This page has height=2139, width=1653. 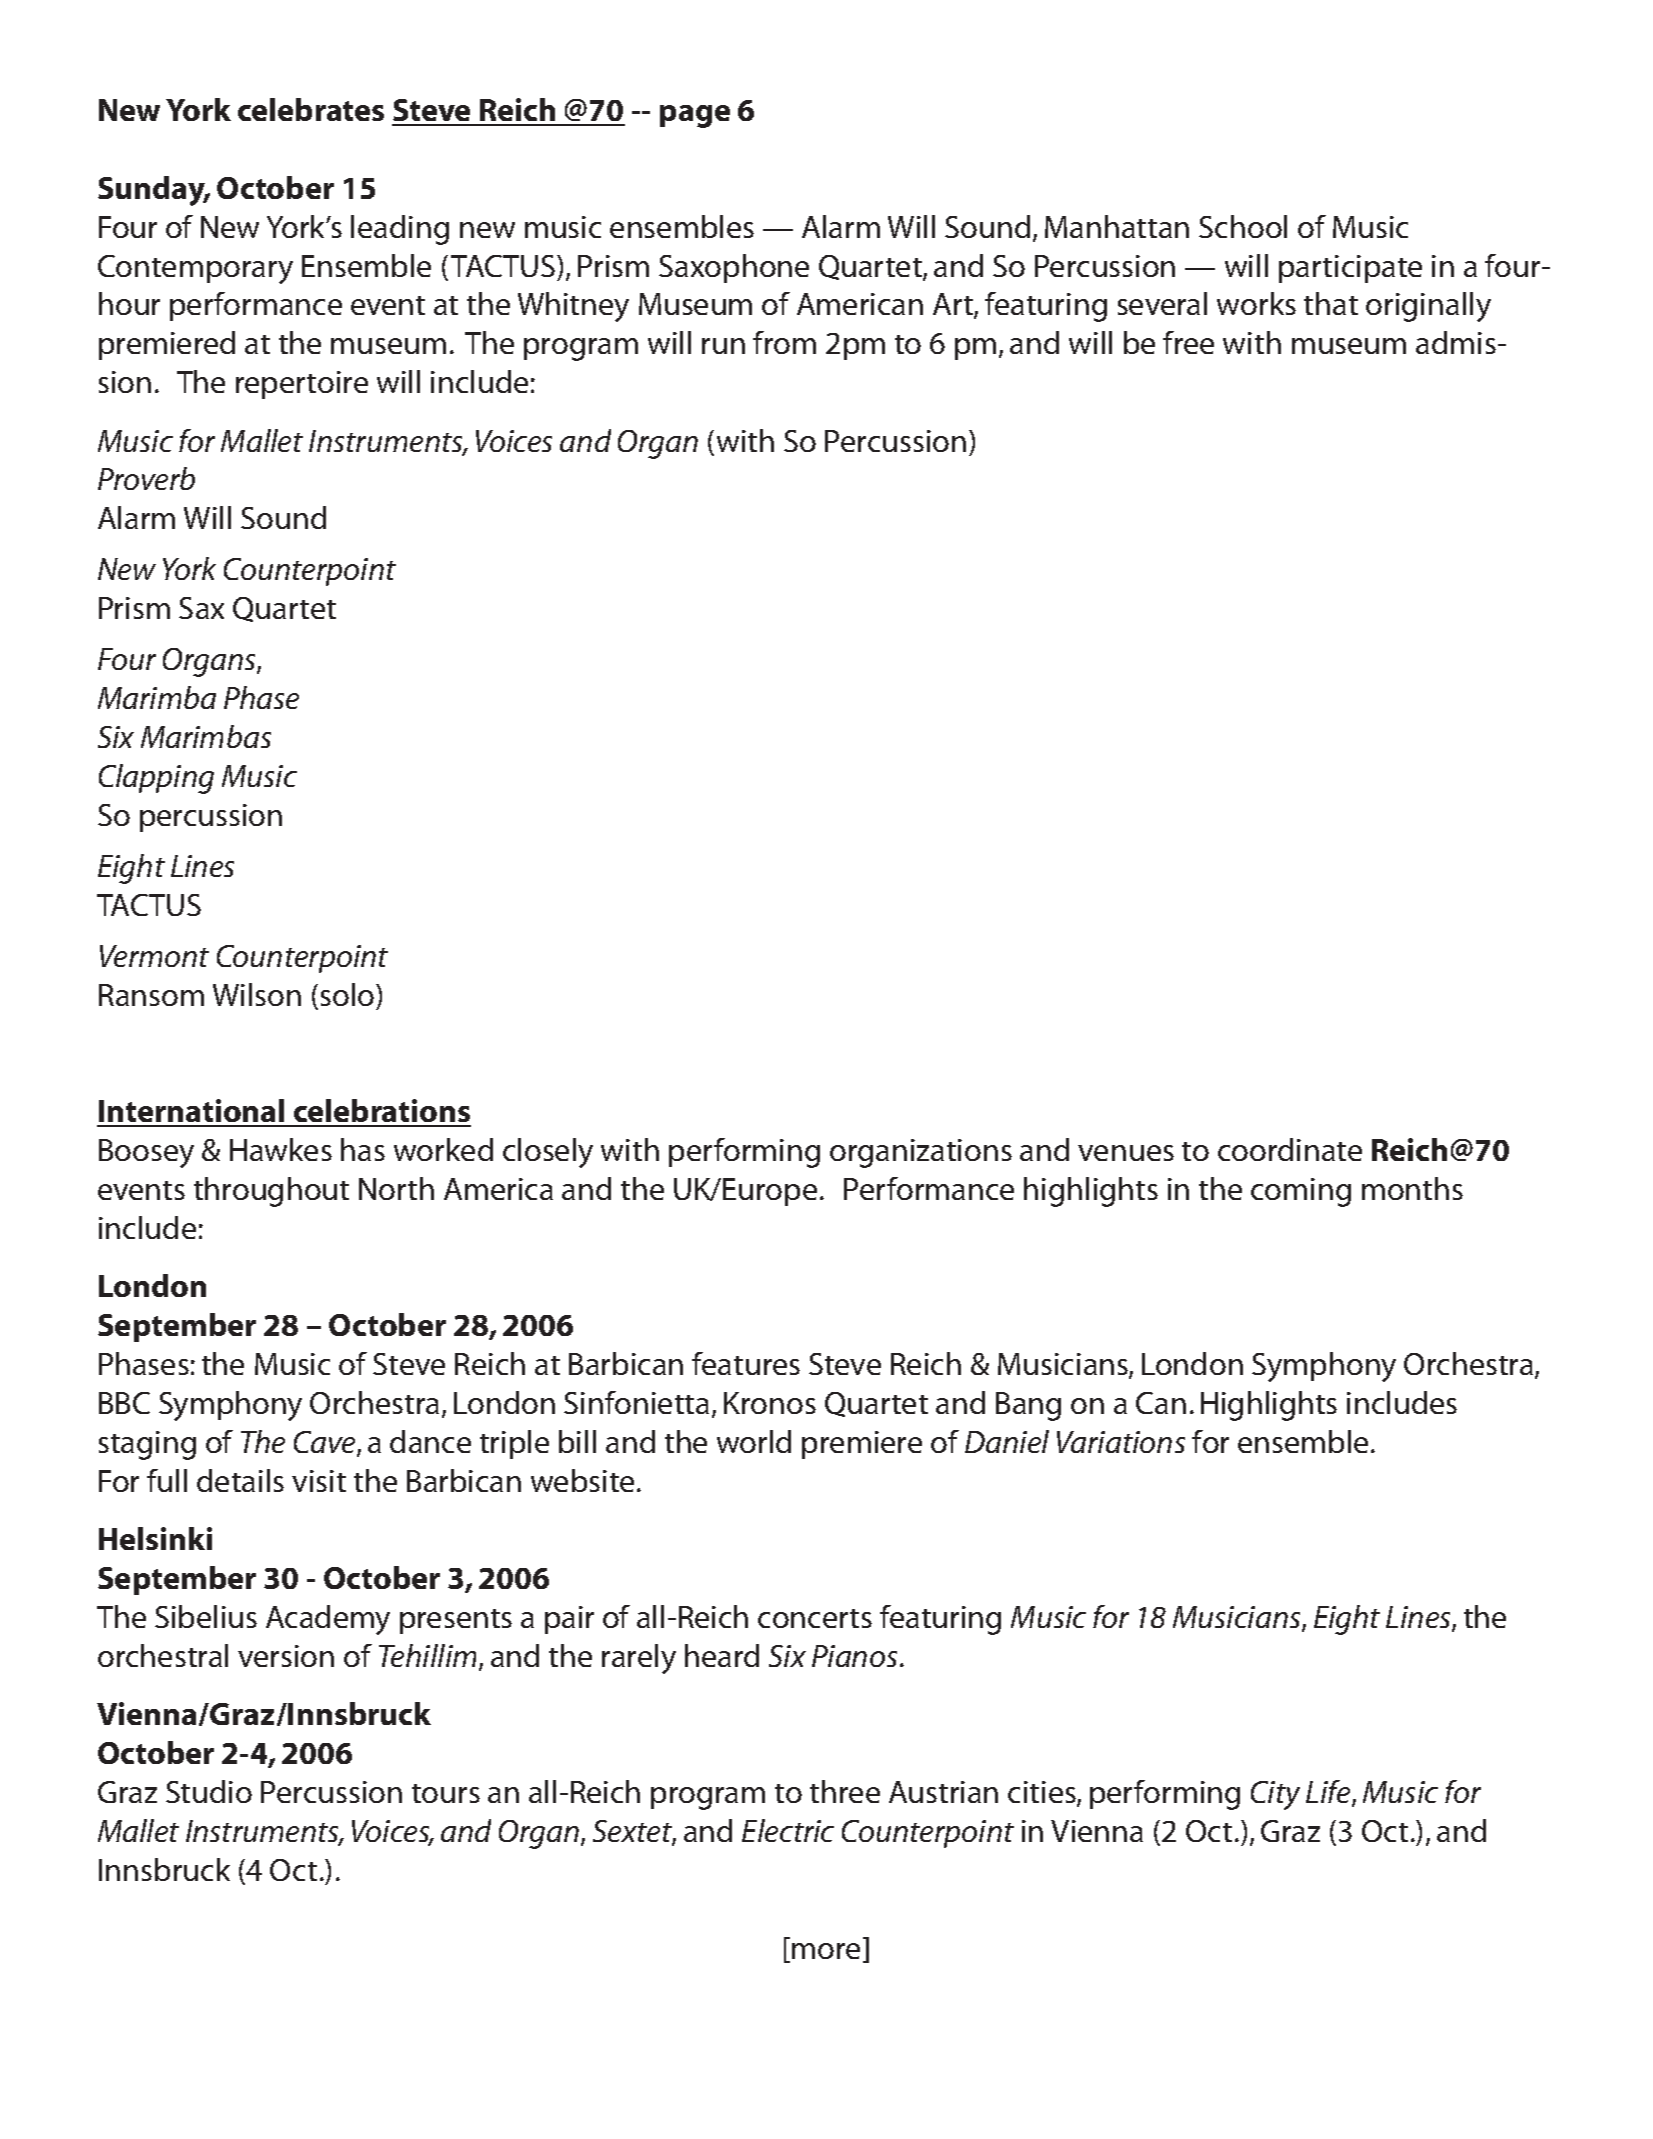 I want to click on celebrates, so click(x=311, y=109).
